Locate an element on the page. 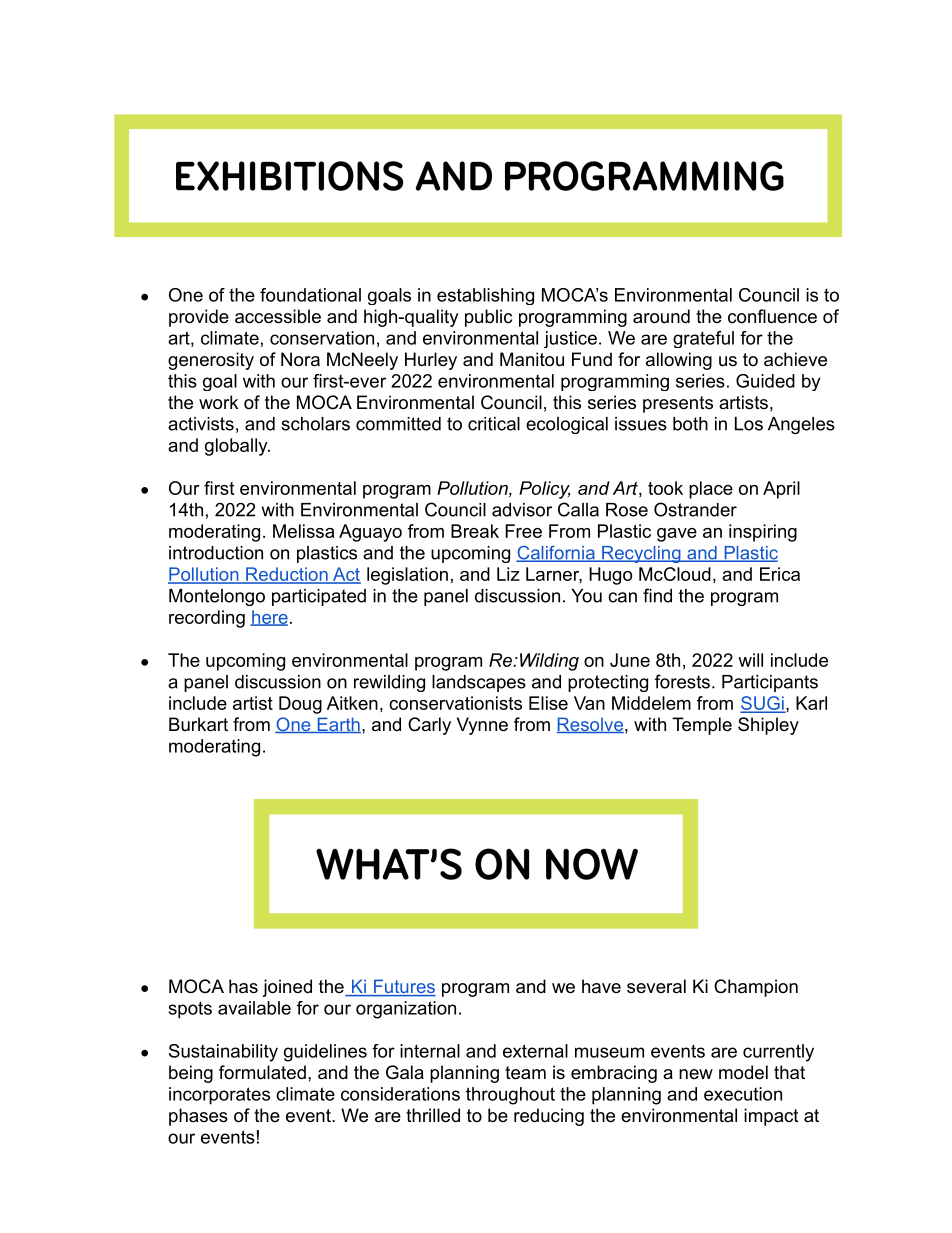 This page has width=952, height=1233. advisor is located at coordinates (522, 510).
